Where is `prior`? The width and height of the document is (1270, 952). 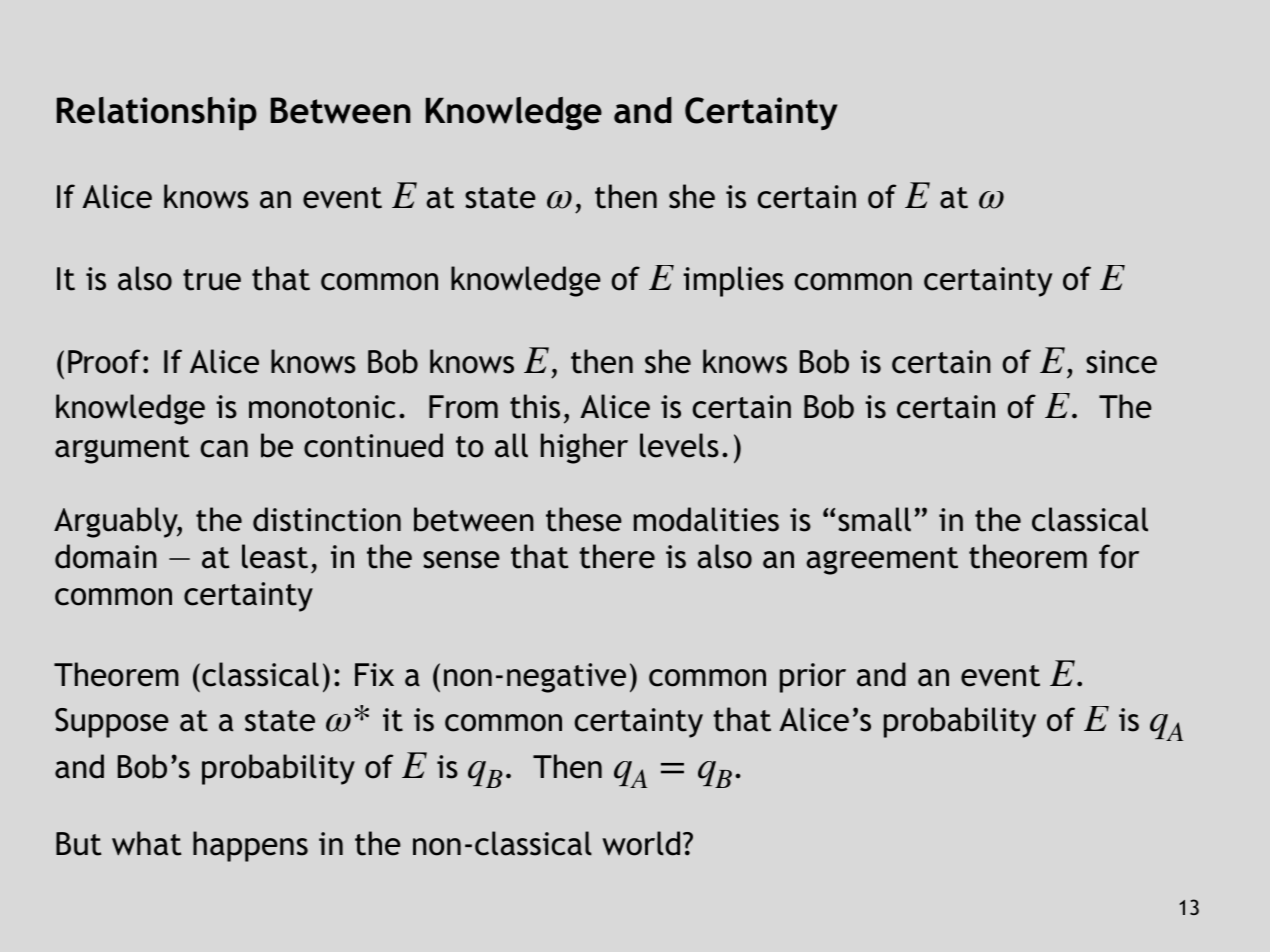
prior is located at coordinates (813, 678).
